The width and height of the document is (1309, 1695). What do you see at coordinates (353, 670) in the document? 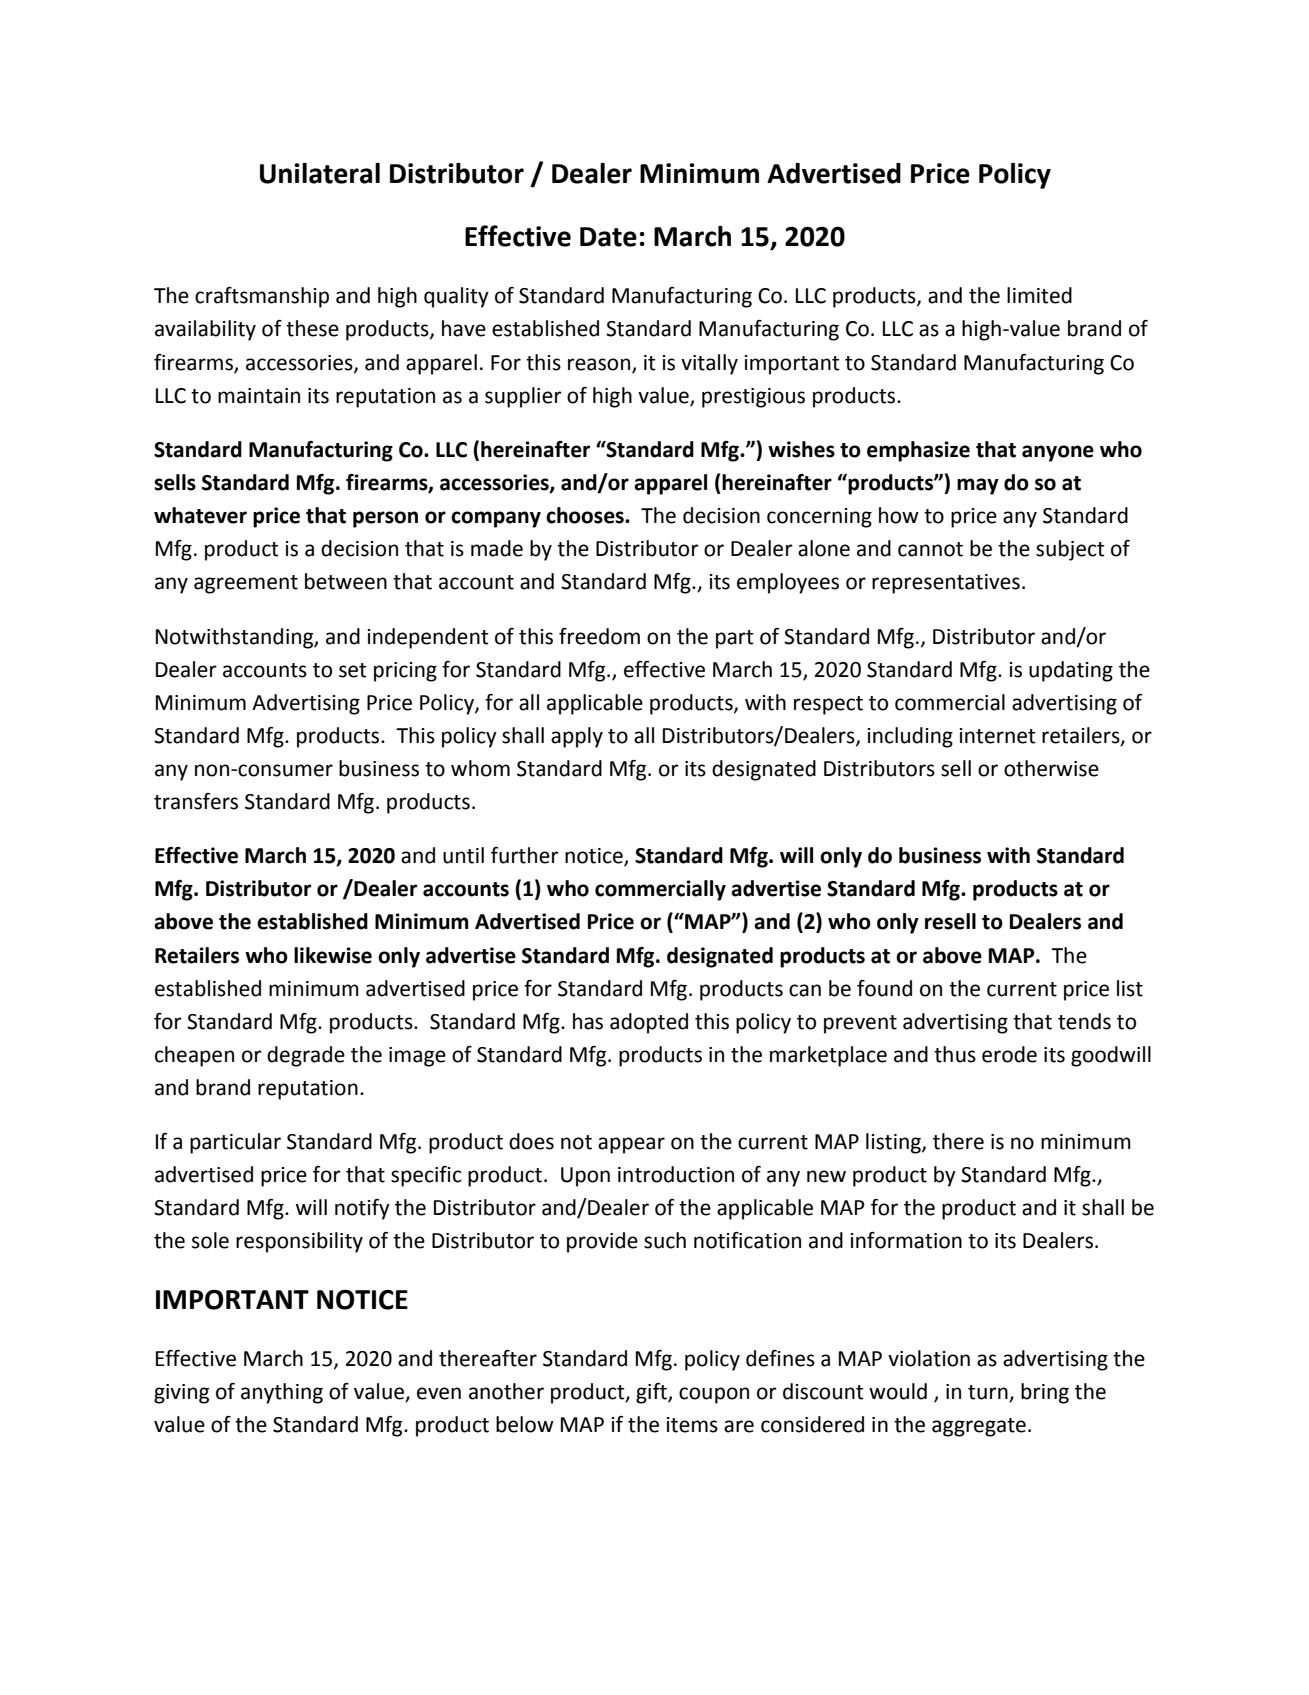
I see `set` at bounding box center [353, 670].
